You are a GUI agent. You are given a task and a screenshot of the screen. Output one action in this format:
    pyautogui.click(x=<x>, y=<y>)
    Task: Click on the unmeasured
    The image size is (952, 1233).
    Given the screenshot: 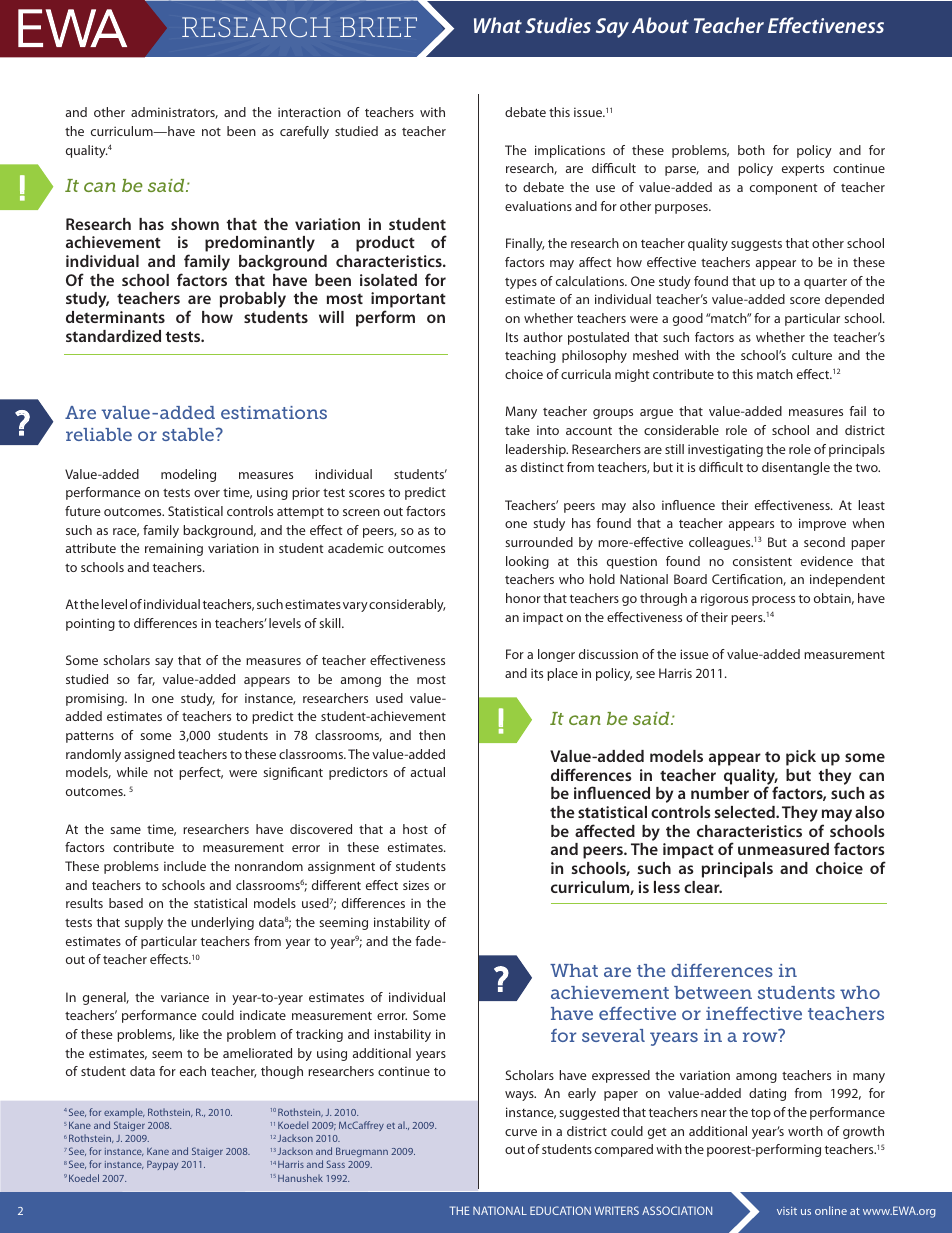 What is the action you would take?
    pyautogui.click(x=783, y=849)
